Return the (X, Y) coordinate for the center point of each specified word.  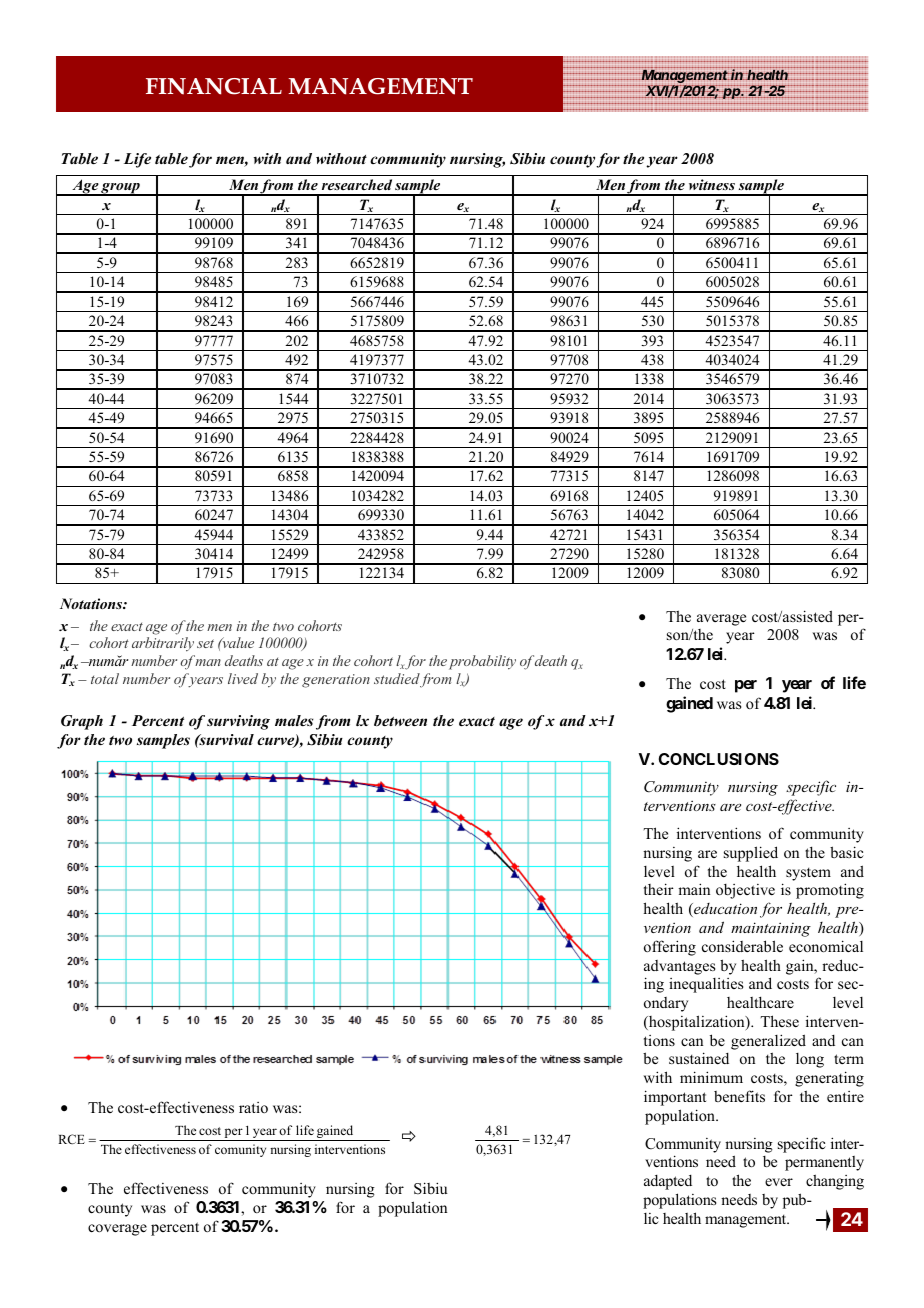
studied (397, 678)
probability (482, 662)
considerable (742, 946)
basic (847, 852)
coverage (117, 1230)
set (205, 643)
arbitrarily (163, 644)
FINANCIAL (214, 86)
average (721, 620)
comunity (240, 1150)
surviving (238, 722)
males (294, 720)
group (120, 189)
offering (670, 948)
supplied (751, 854)
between (400, 720)
